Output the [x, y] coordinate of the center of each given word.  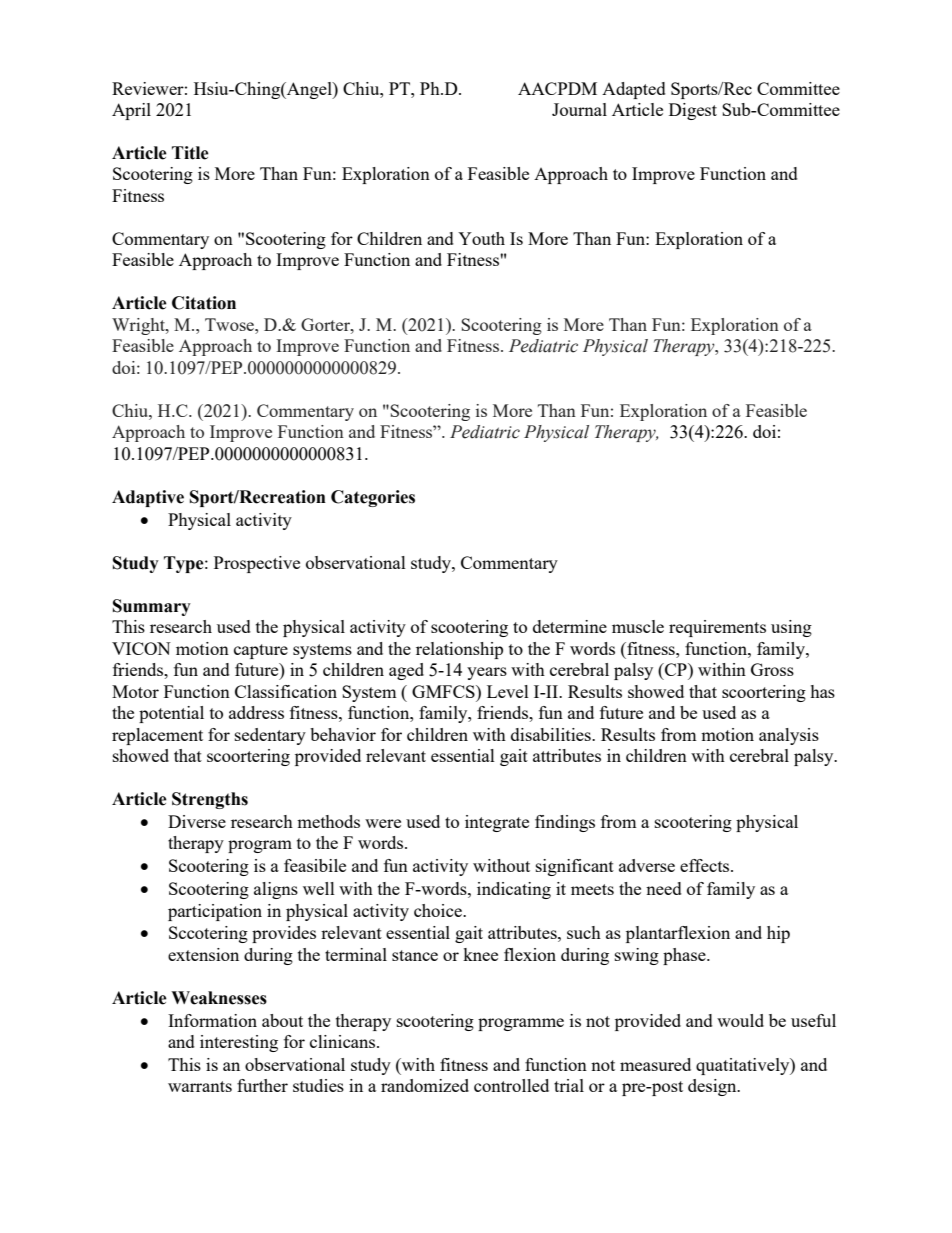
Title [190, 153]
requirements [717, 628]
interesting [239, 1043]
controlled [511, 1085]
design [713, 1087]
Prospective [257, 564]
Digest [693, 111]
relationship [459, 650]
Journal [579, 109]
